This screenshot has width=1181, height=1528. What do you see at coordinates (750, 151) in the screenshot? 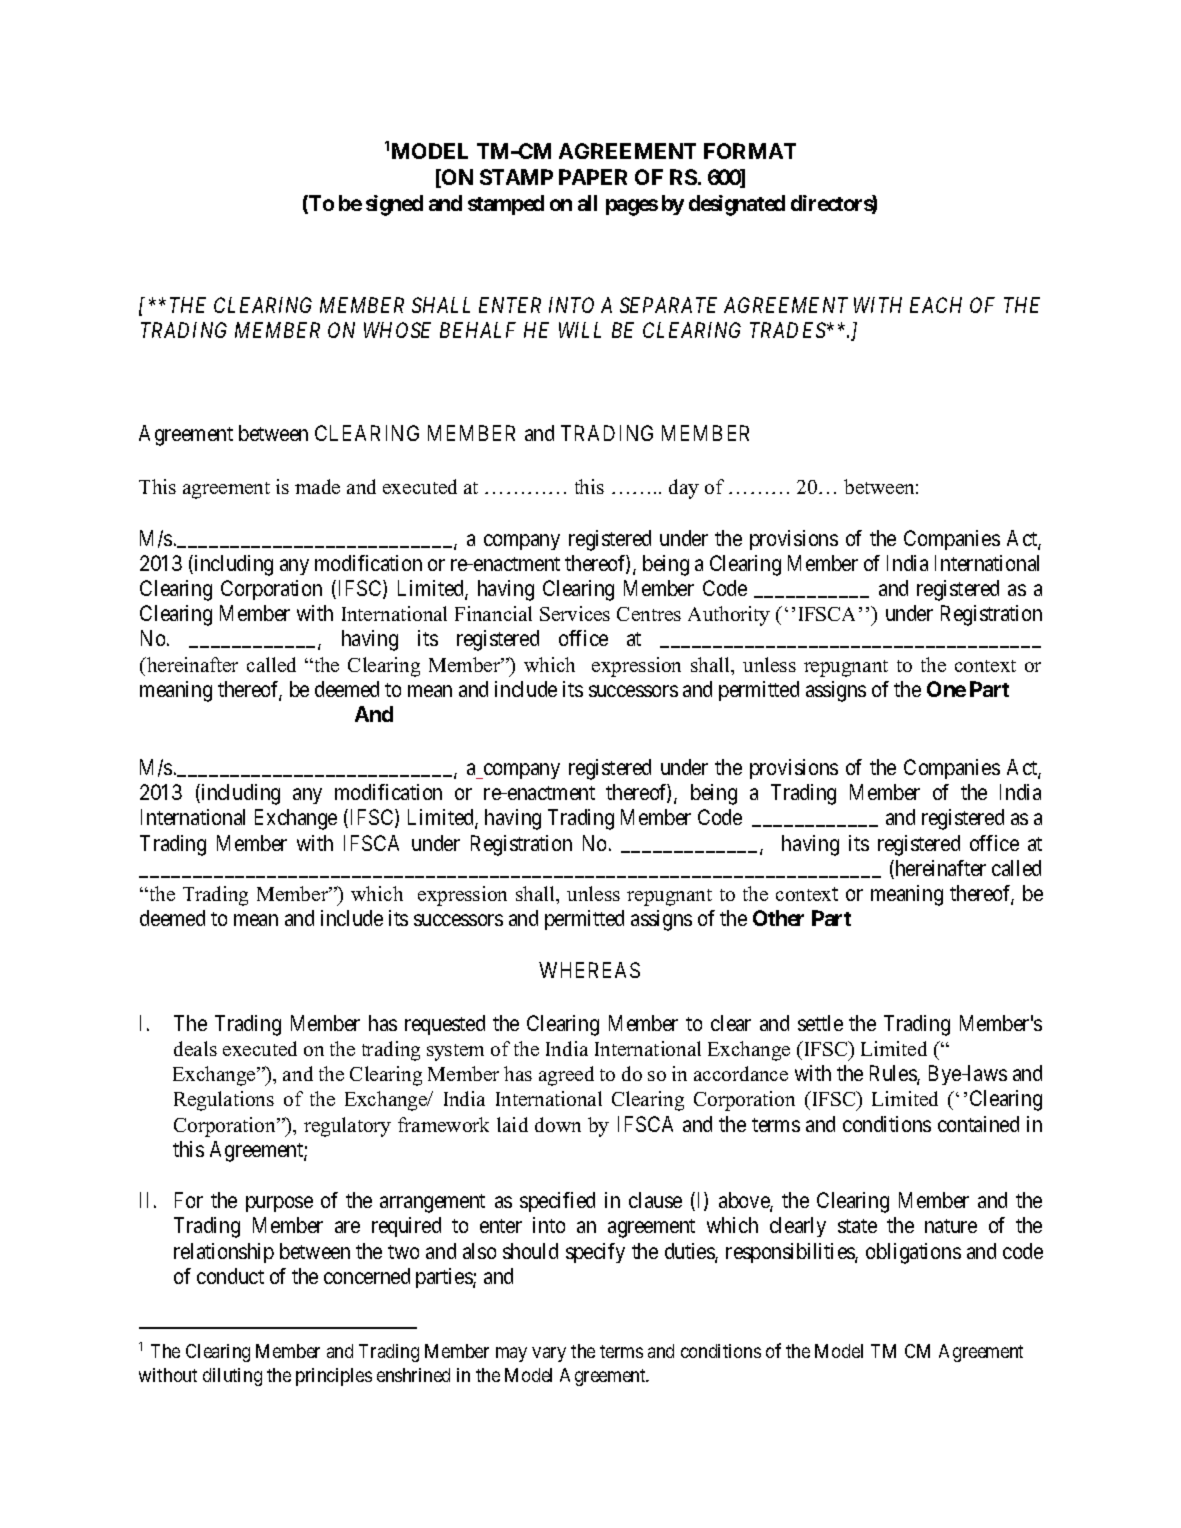
I see `FORMAT` at bounding box center [750, 151].
